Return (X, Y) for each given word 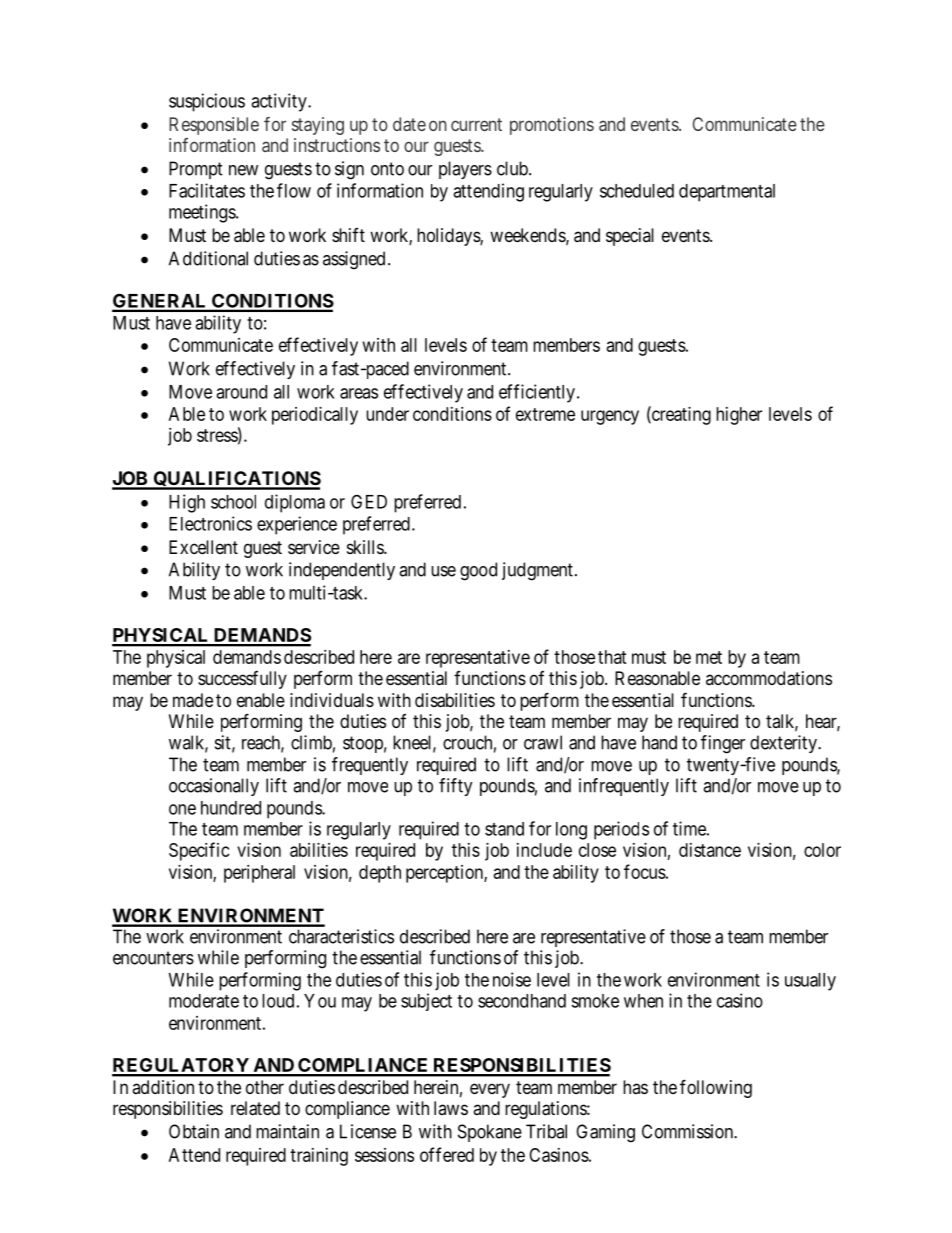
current (476, 124)
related (255, 1108)
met (709, 657)
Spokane (490, 1133)
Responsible (214, 126)
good (478, 571)
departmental (727, 193)
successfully (242, 680)
